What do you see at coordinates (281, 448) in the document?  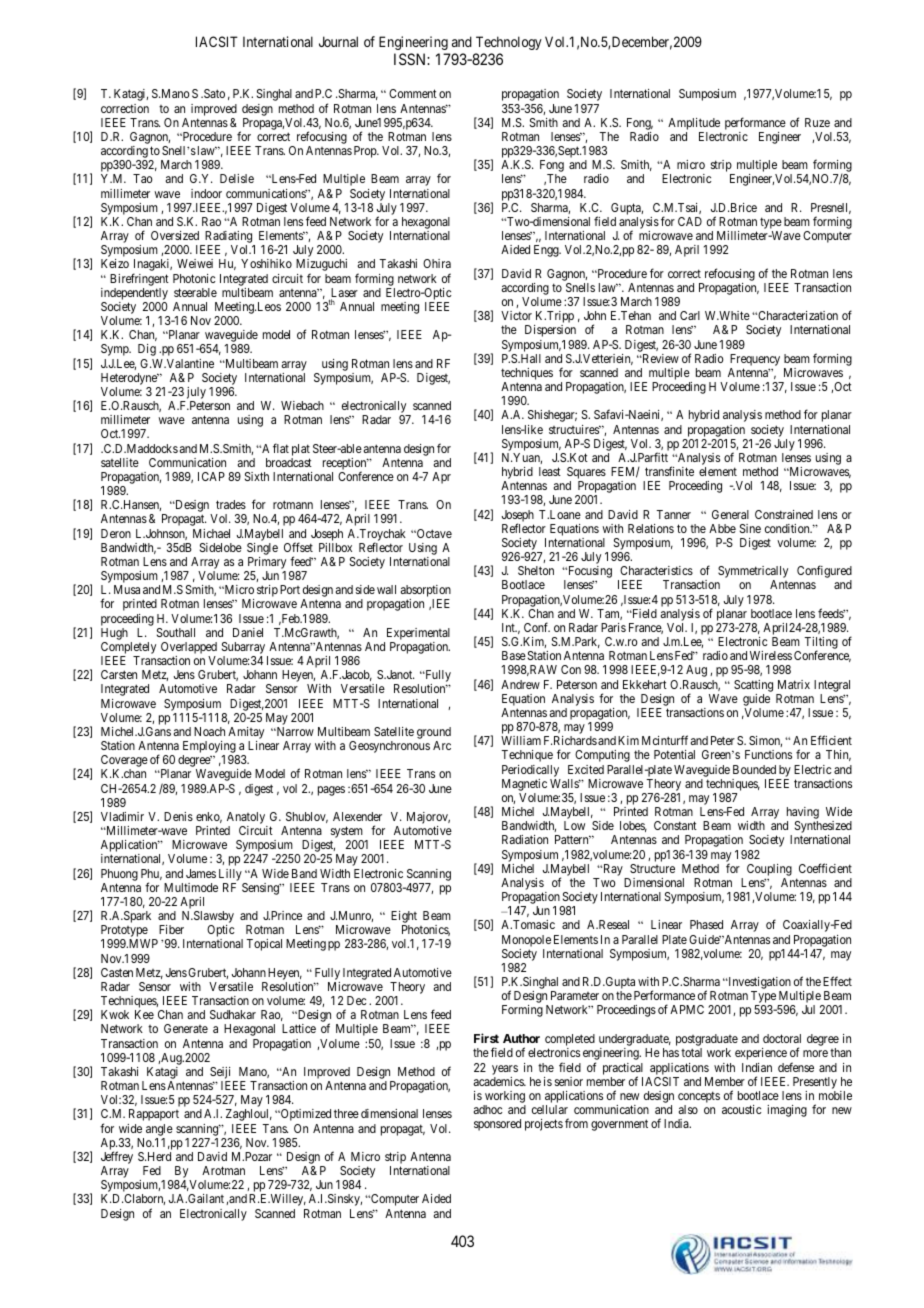 I see `flat` at bounding box center [281, 448].
